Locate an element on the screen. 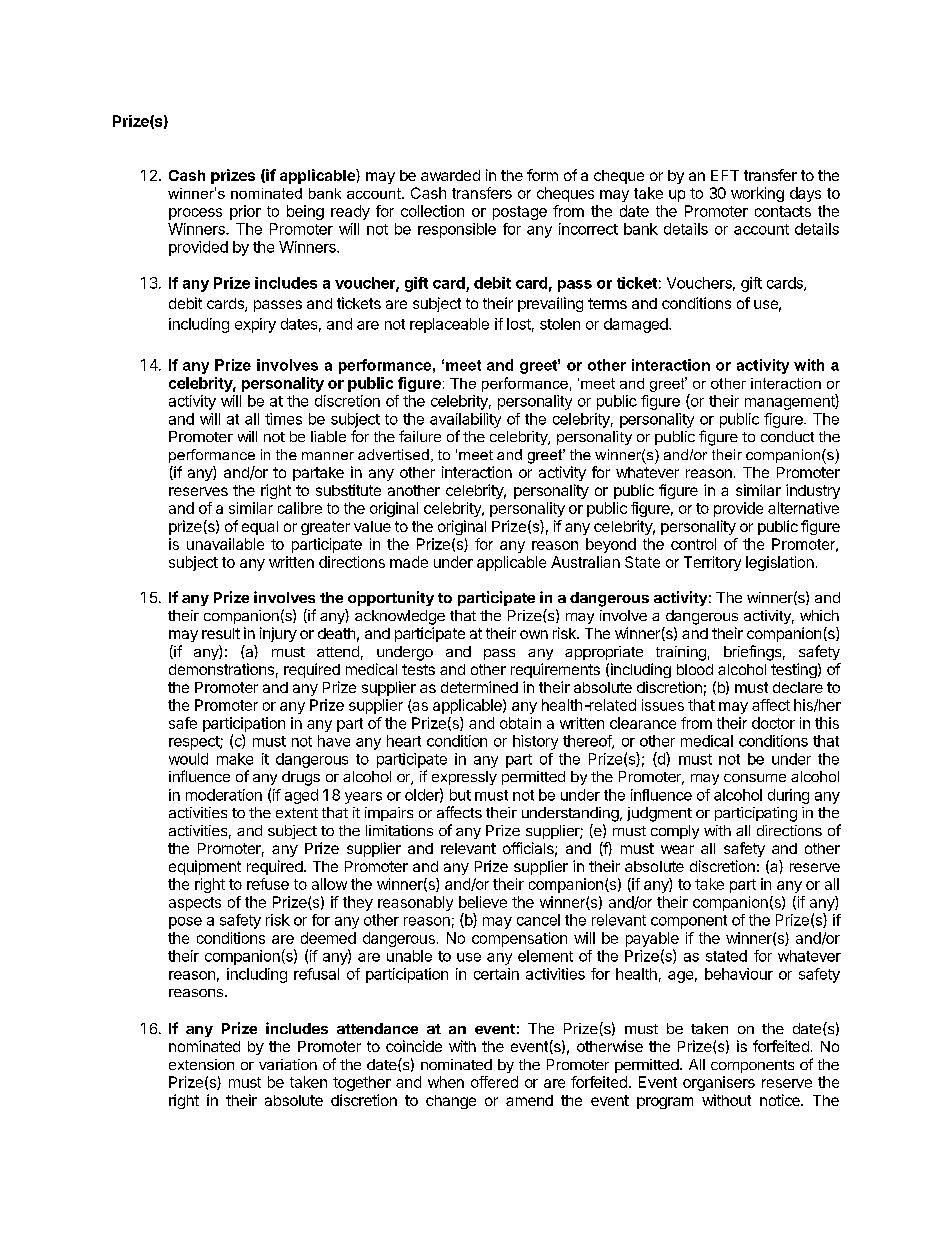 Image resolution: width=952 pixels, height=1233 pixels. variation is located at coordinates (288, 1064).
